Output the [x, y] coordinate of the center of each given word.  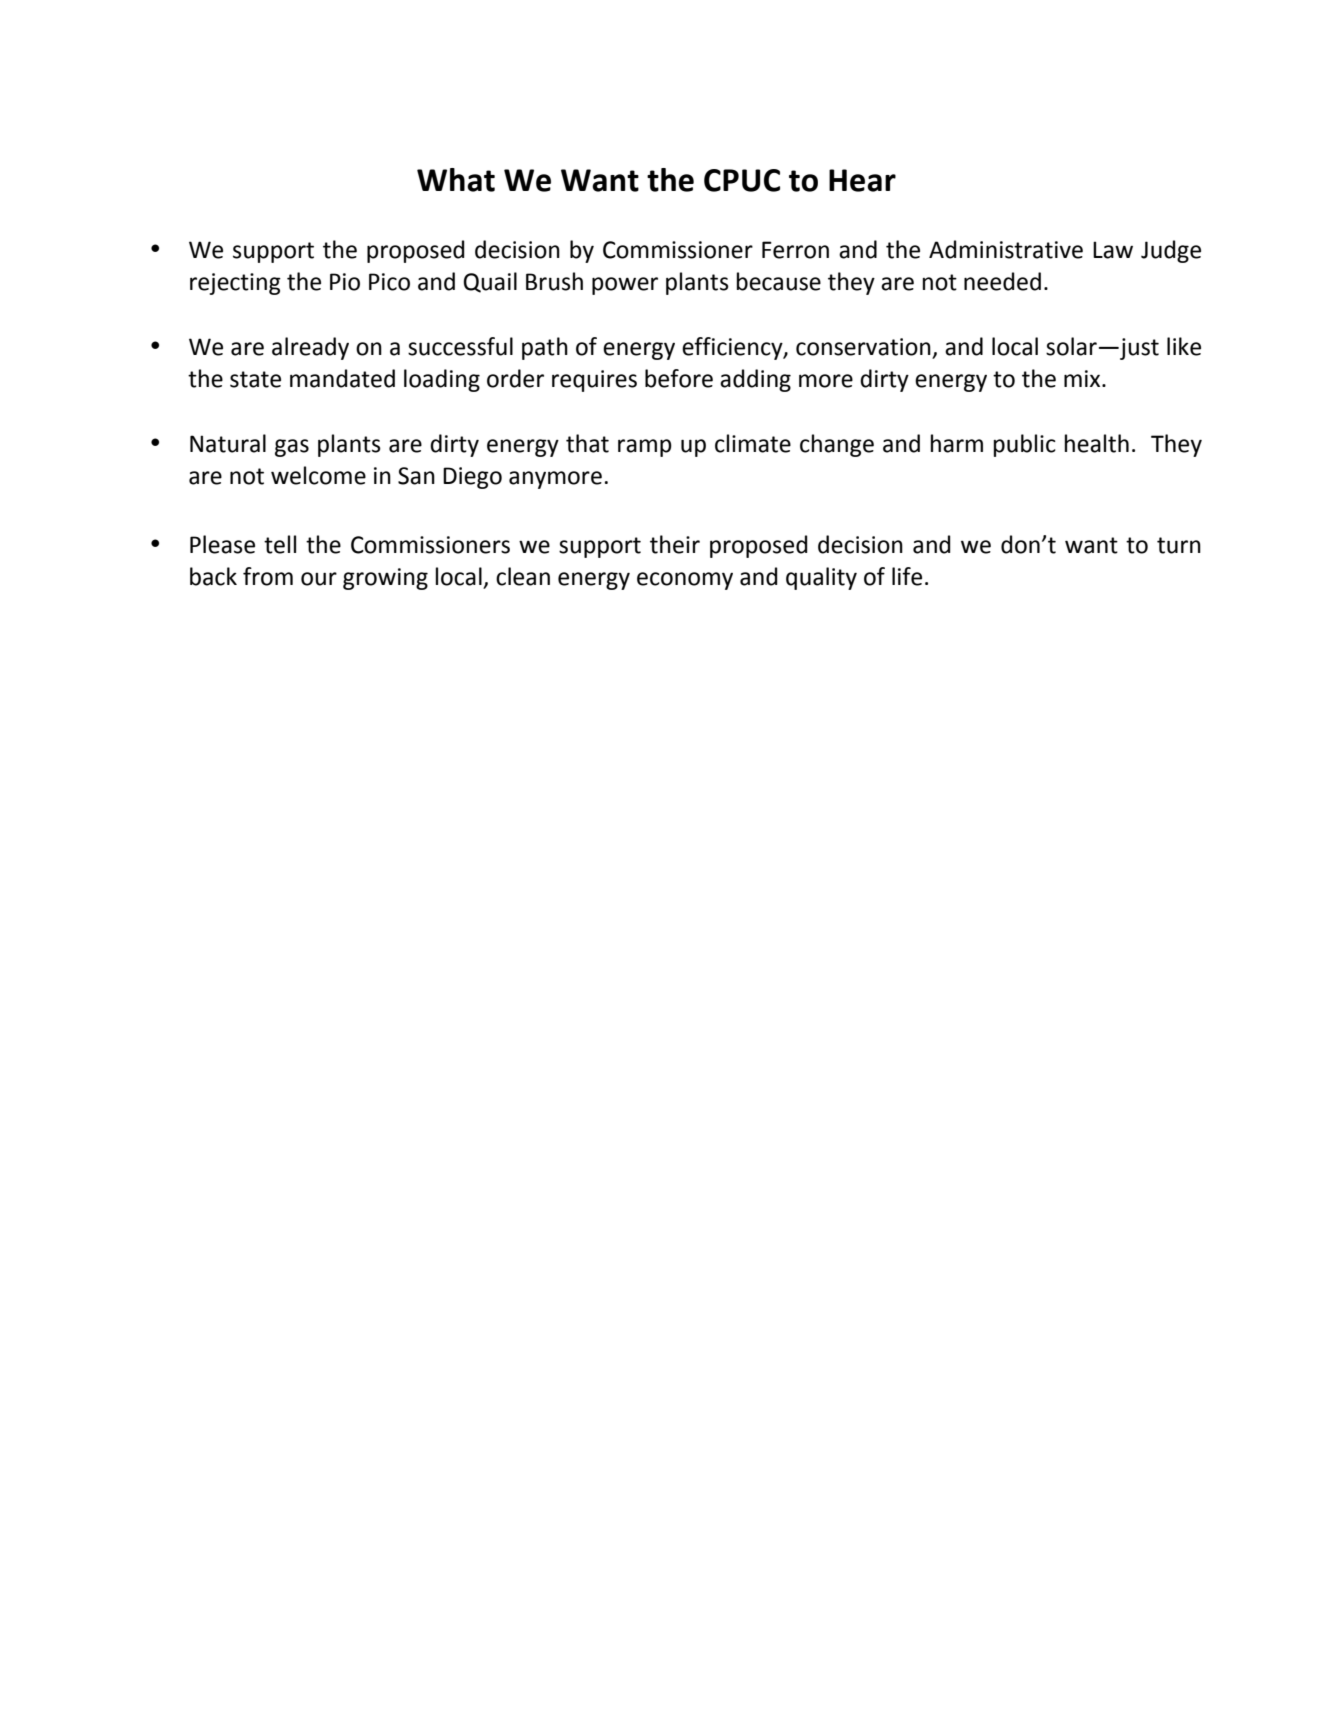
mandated [342, 378]
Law [1113, 250]
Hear [862, 180]
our [319, 579]
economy [685, 581]
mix [1083, 378]
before [679, 378]
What [456, 180]
